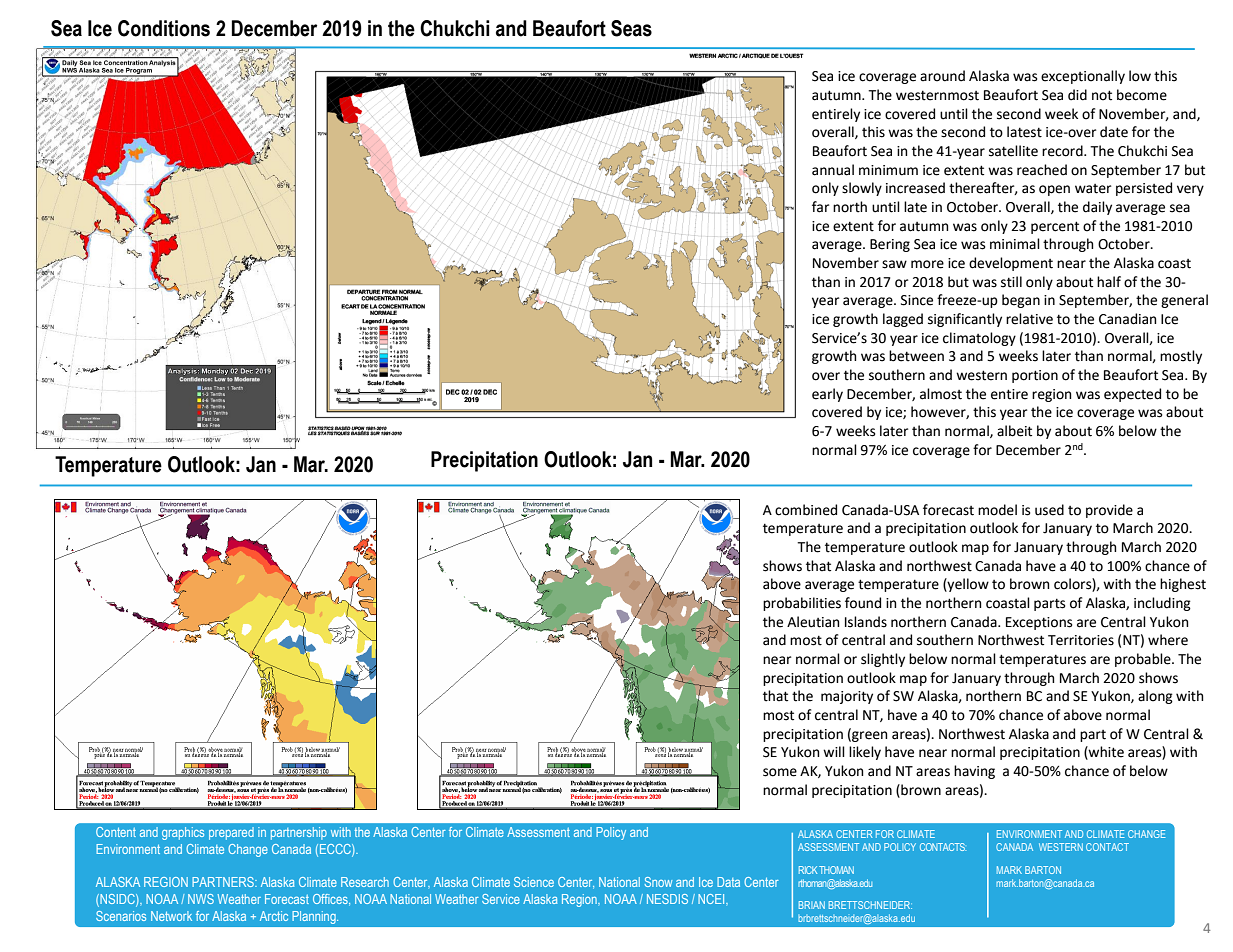  Describe the element at coordinates (1029, 319) in the page. I see `relative` at that location.
